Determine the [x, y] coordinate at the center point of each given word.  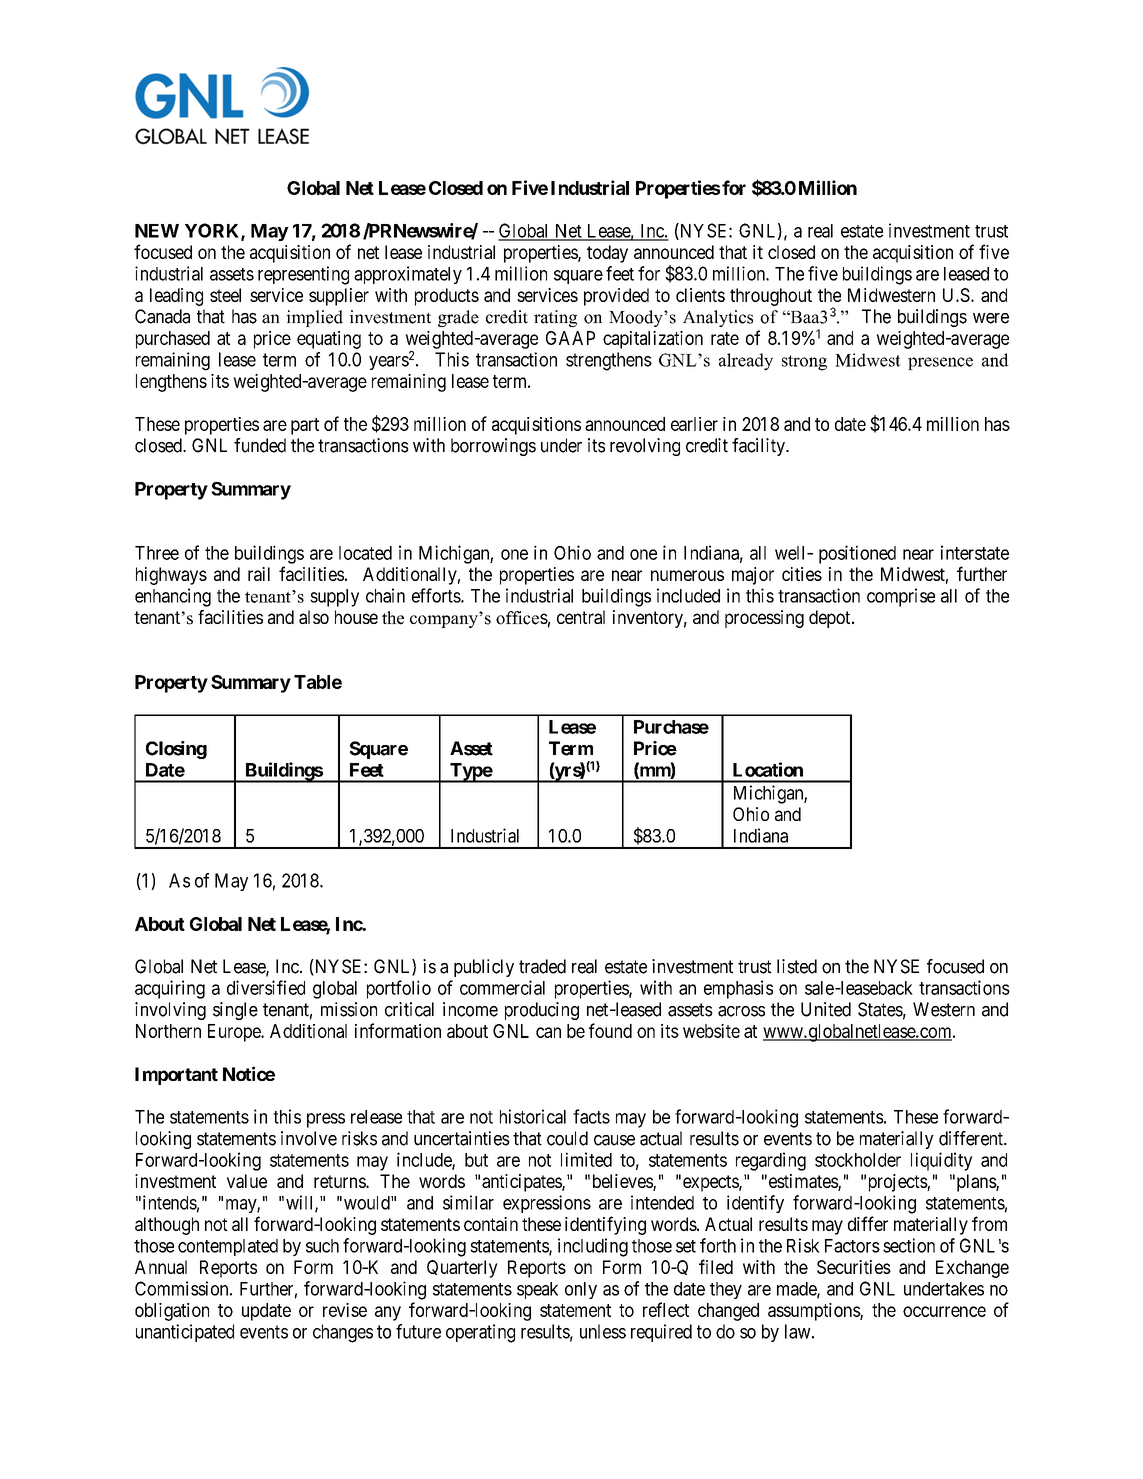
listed [797, 966]
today [607, 254]
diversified [266, 987]
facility [759, 447]
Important [176, 1076]
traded [542, 966]
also [314, 617]
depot [831, 619]
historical [533, 1116]
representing [303, 275]
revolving [645, 447]
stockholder [858, 1160]
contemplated [228, 1247]
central [581, 617]
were [991, 318]
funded [260, 445]
